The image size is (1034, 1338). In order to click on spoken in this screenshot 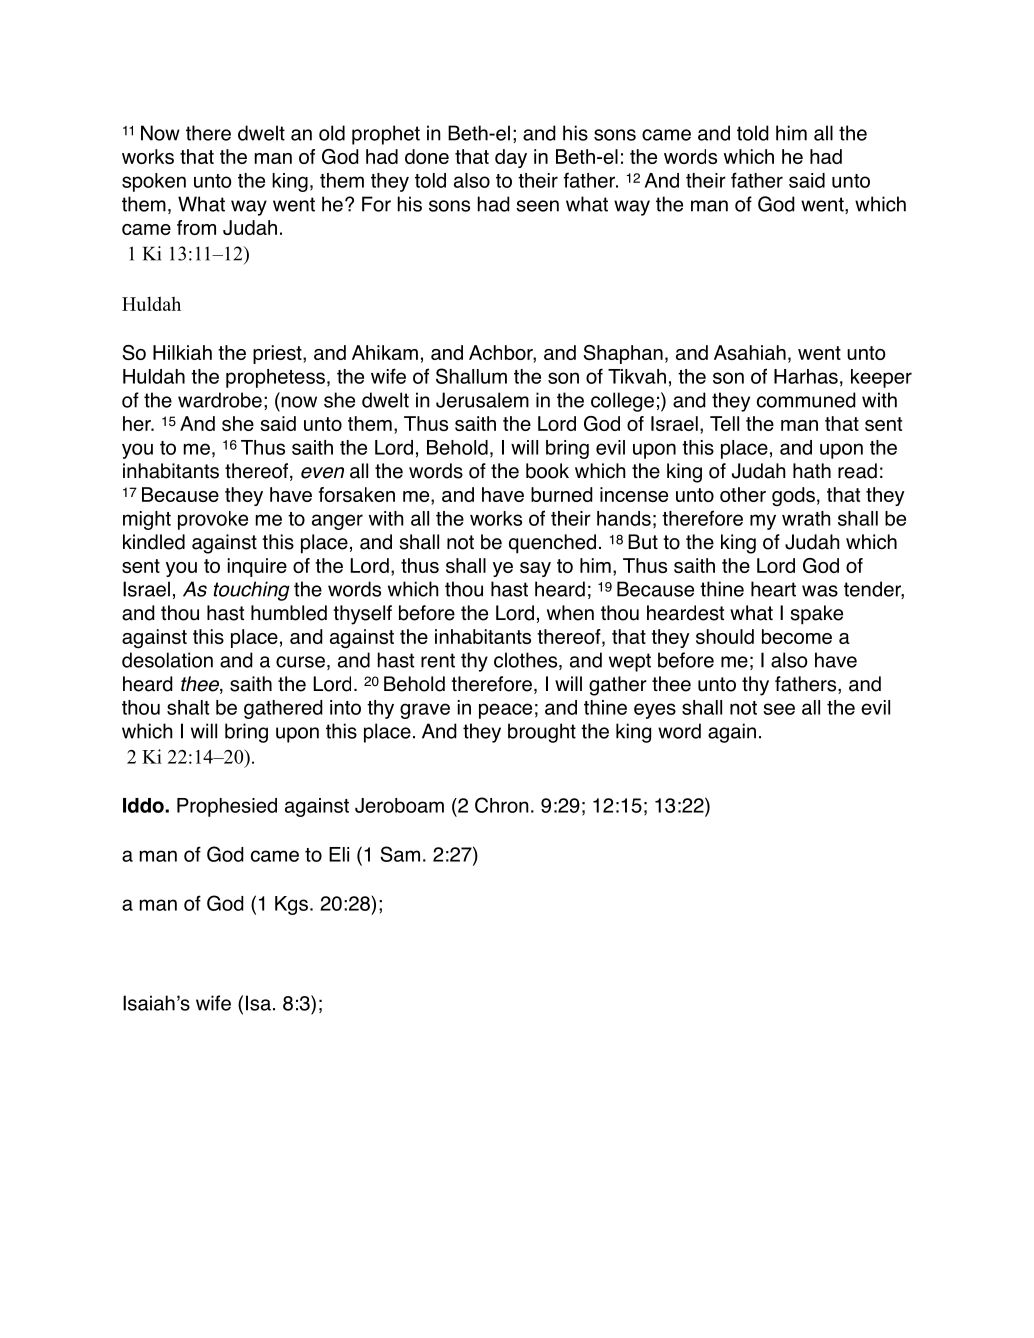, I will do `click(154, 182)`.
